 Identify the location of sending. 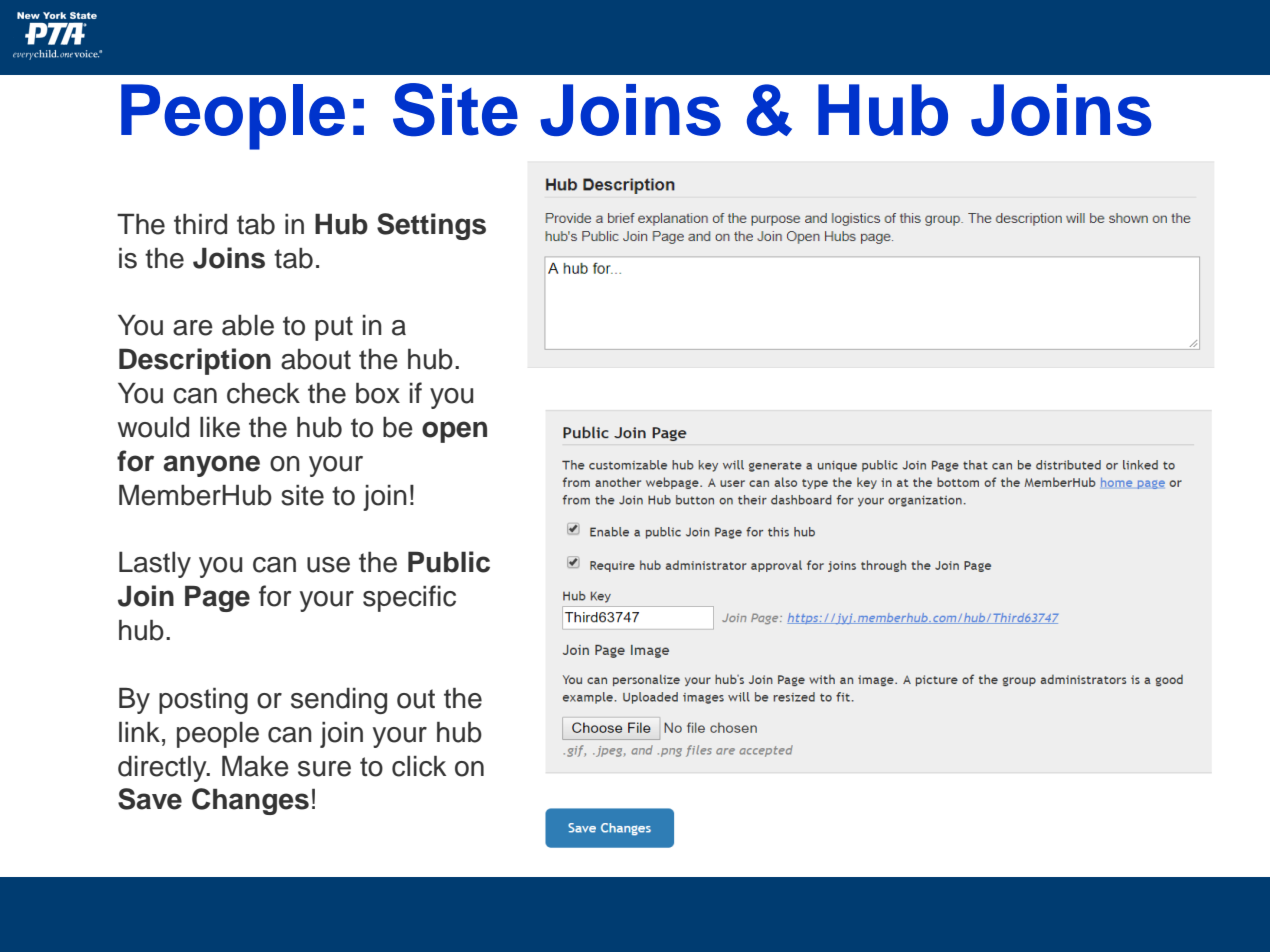
(339, 701).
